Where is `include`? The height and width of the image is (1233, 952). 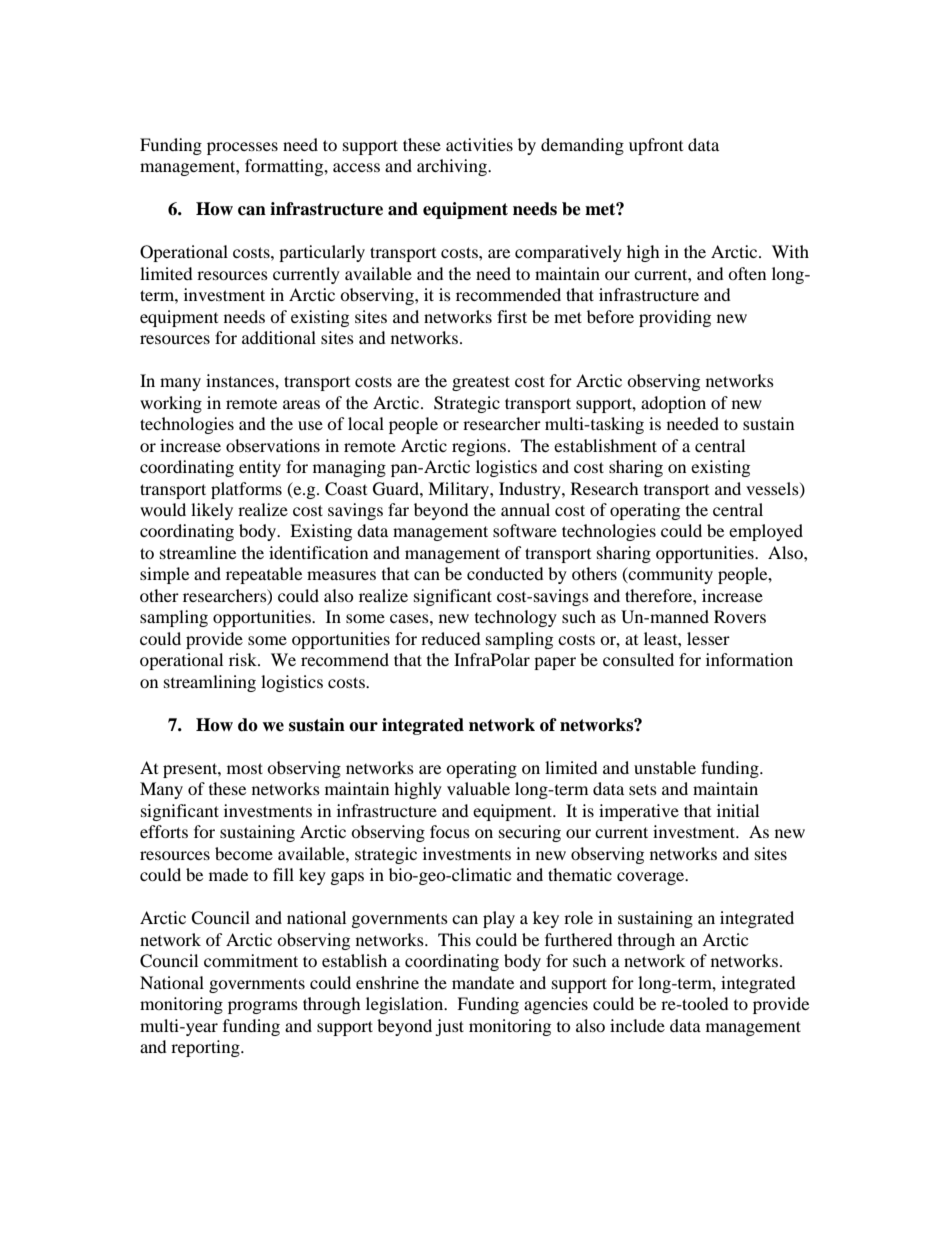
include is located at coordinates (637, 1025).
